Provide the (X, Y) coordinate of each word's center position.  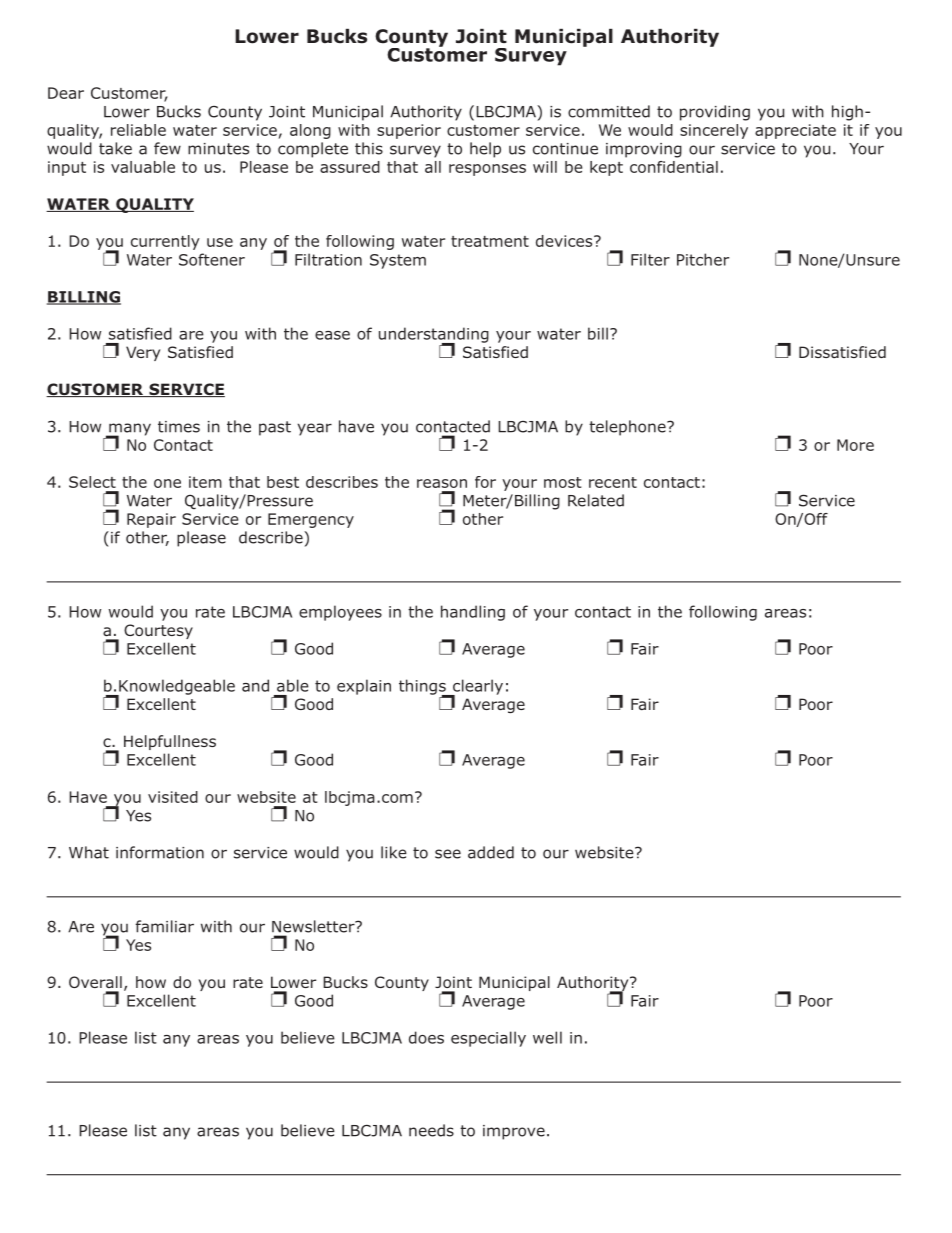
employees (340, 613)
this (369, 148)
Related (596, 500)
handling (473, 613)
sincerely (714, 131)
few (167, 148)
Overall (95, 982)
